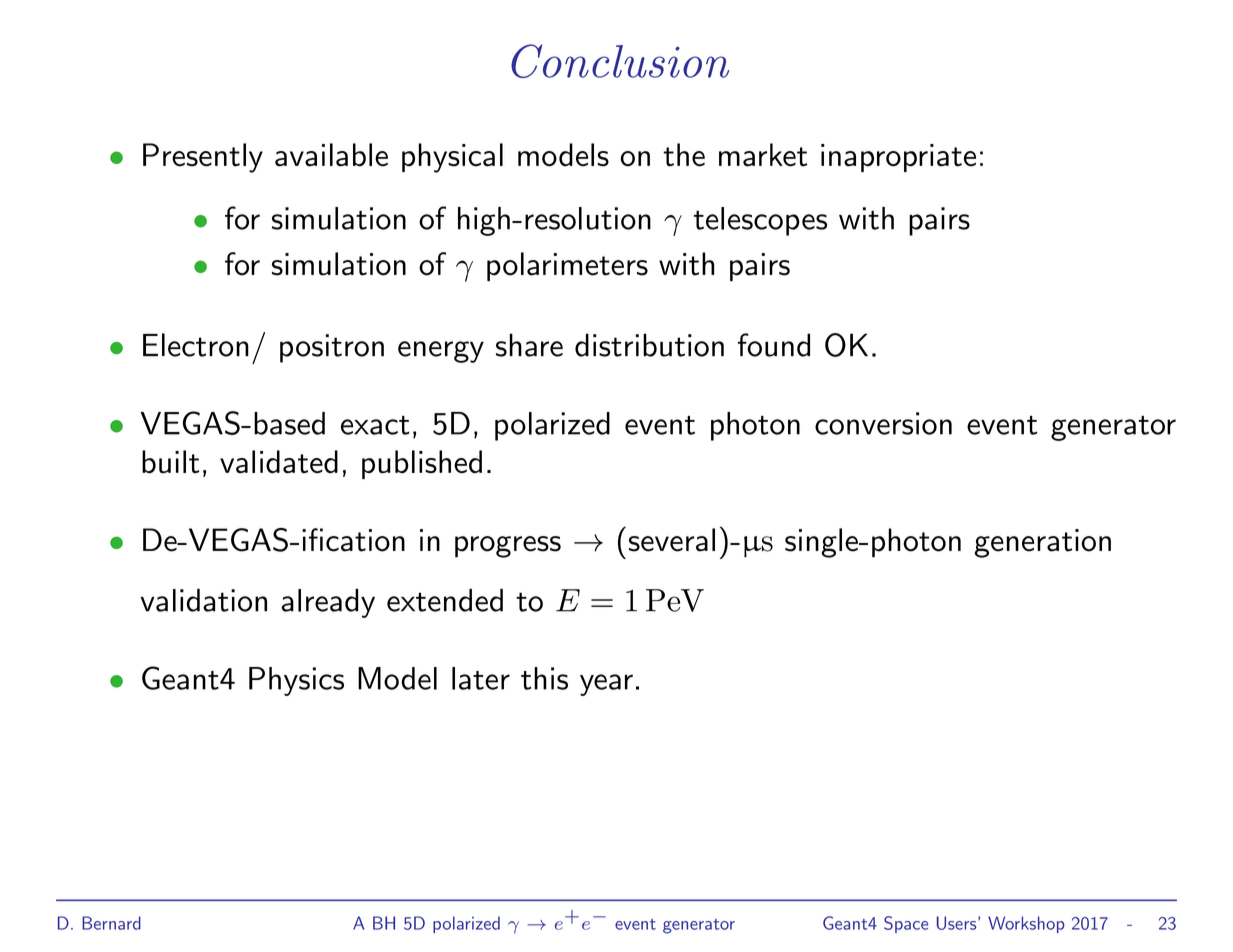  What do you see at coordinates (111, 923) in the screenshot?
I see `Bernard` at bounding box center [111, 923].
